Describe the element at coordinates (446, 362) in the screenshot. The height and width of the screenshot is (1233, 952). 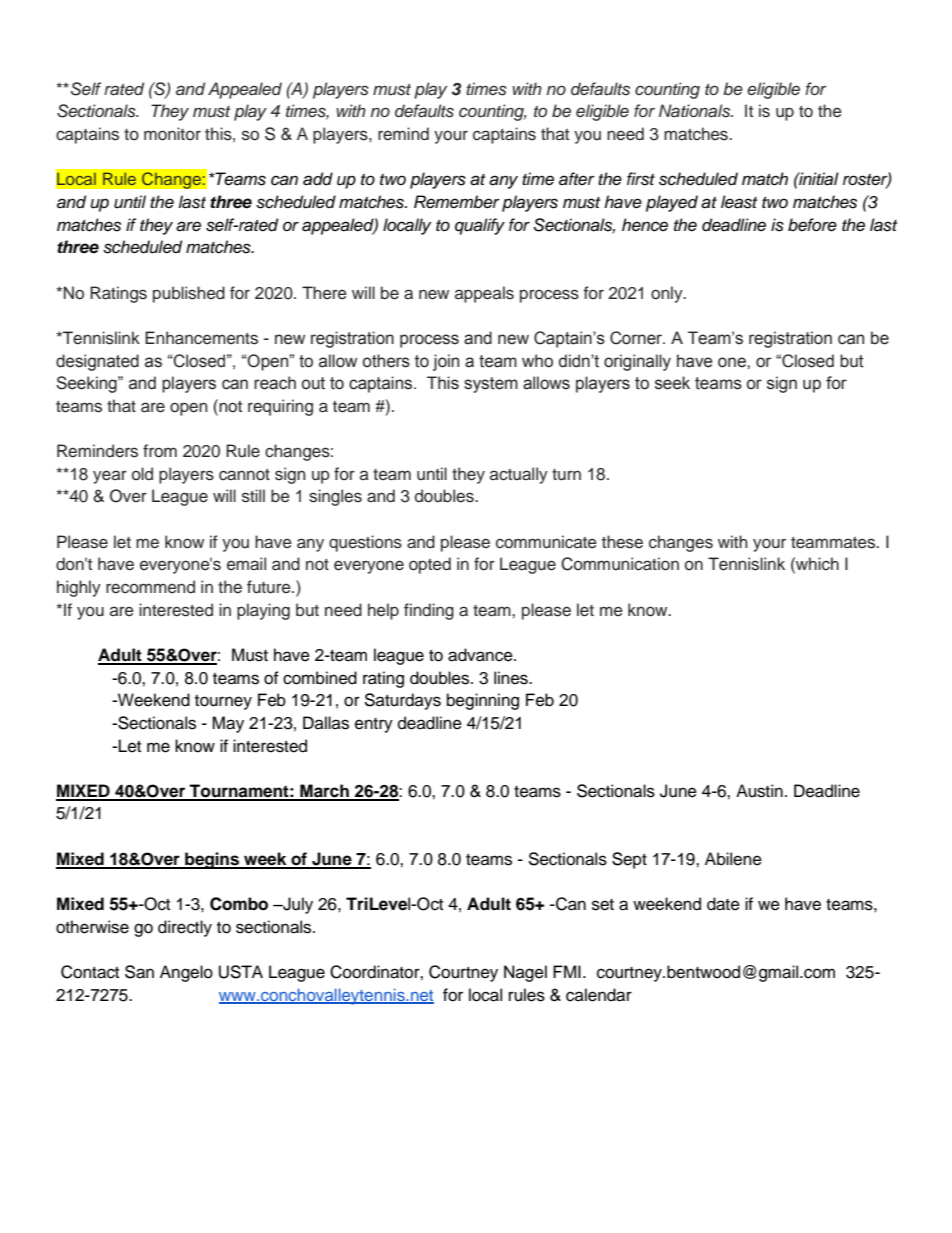
I see `join` at that location.
